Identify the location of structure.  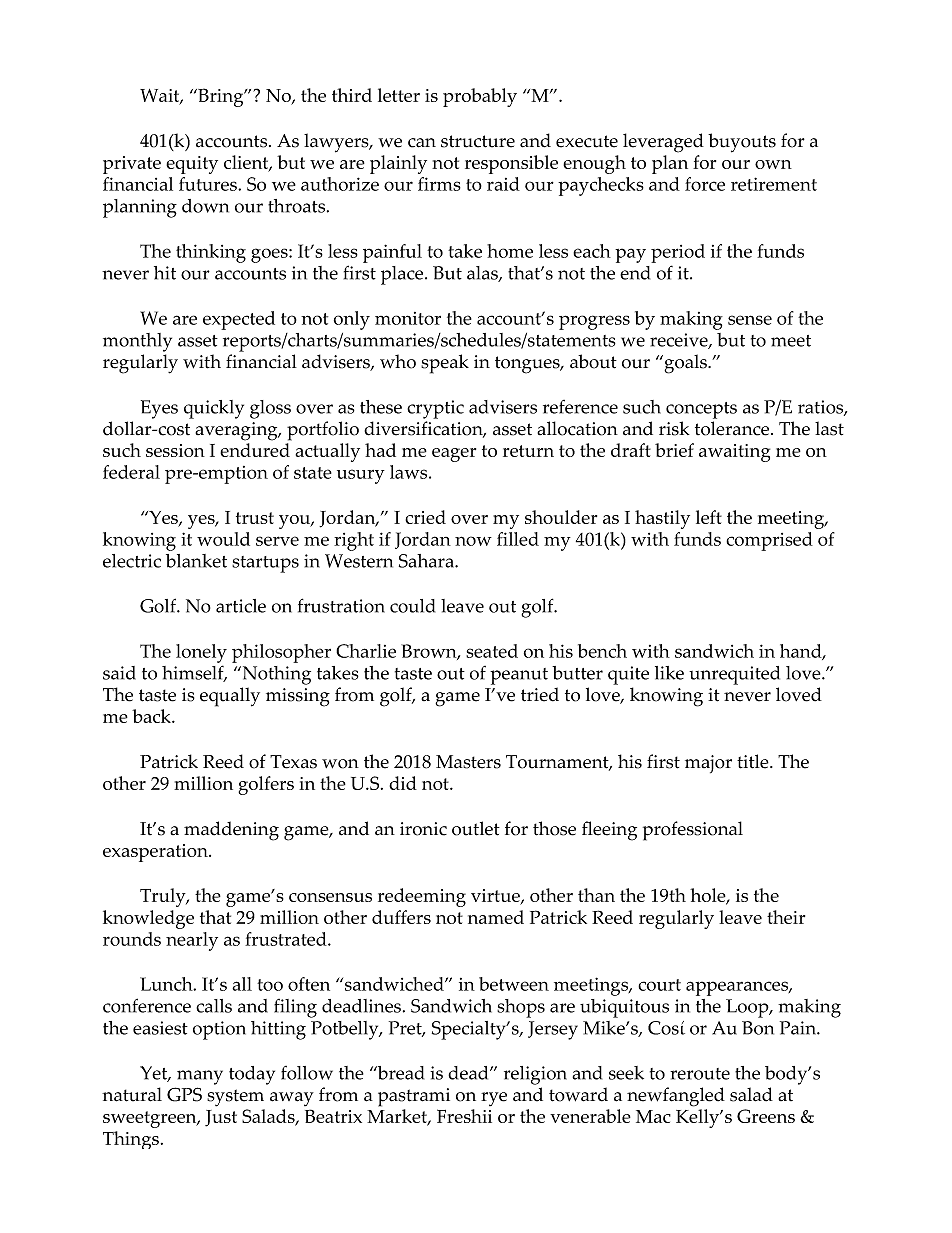
(478, 141).
